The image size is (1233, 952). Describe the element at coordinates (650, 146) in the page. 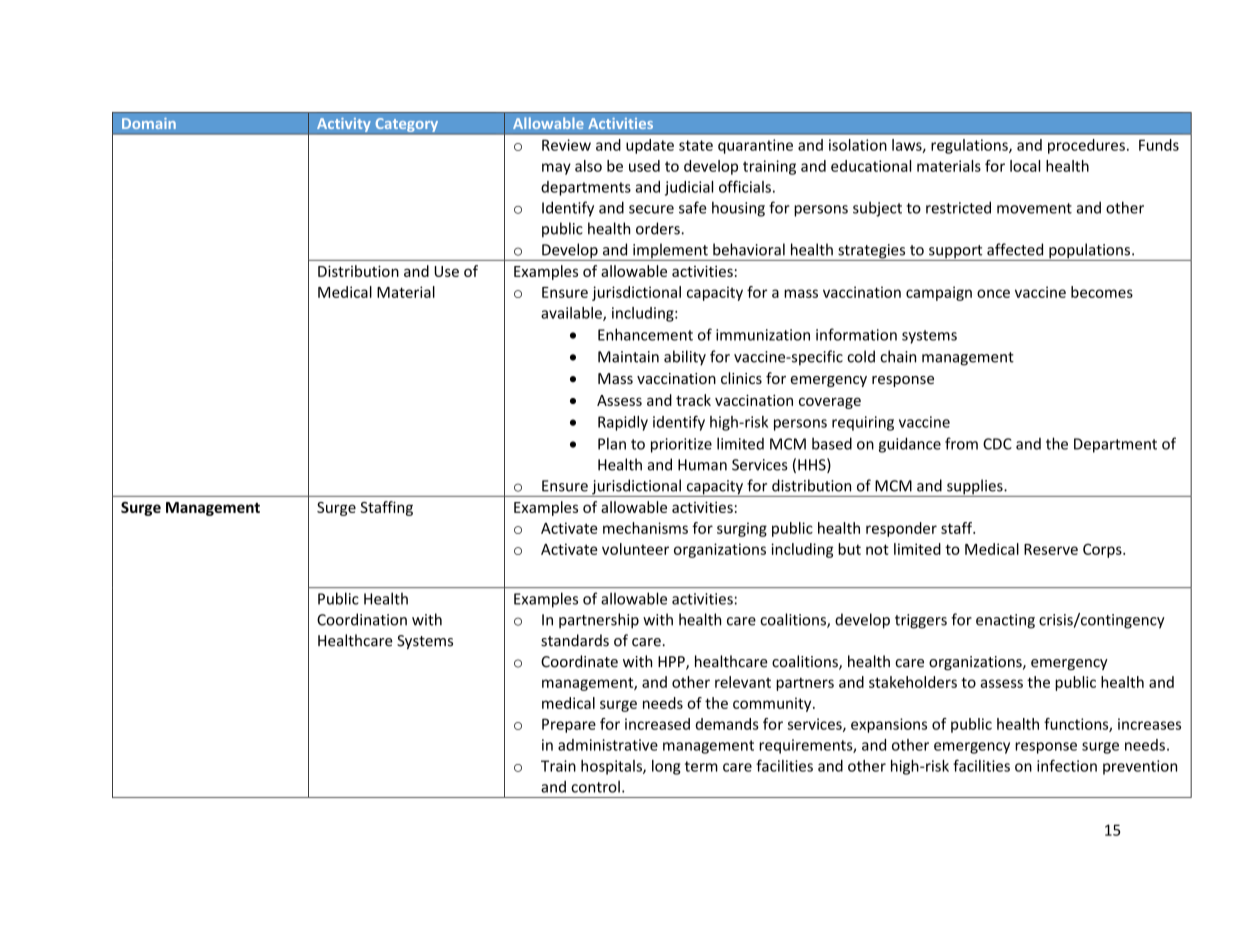

I see `update` at that location.
